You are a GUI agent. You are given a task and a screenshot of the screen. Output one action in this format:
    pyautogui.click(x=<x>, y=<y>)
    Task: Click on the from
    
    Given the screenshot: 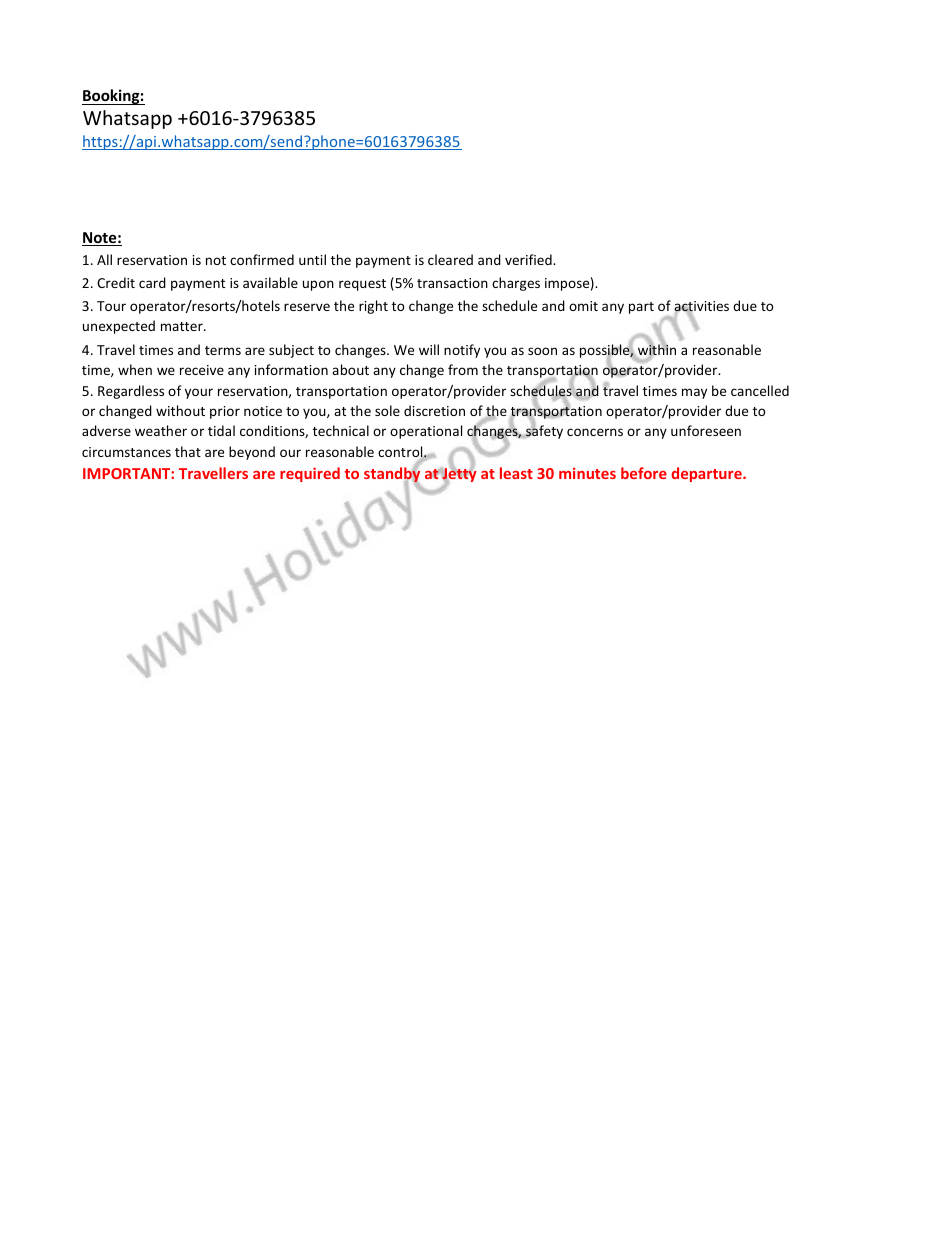 What is the action you would take?
    pyautogui.click(x=463, y=369)
